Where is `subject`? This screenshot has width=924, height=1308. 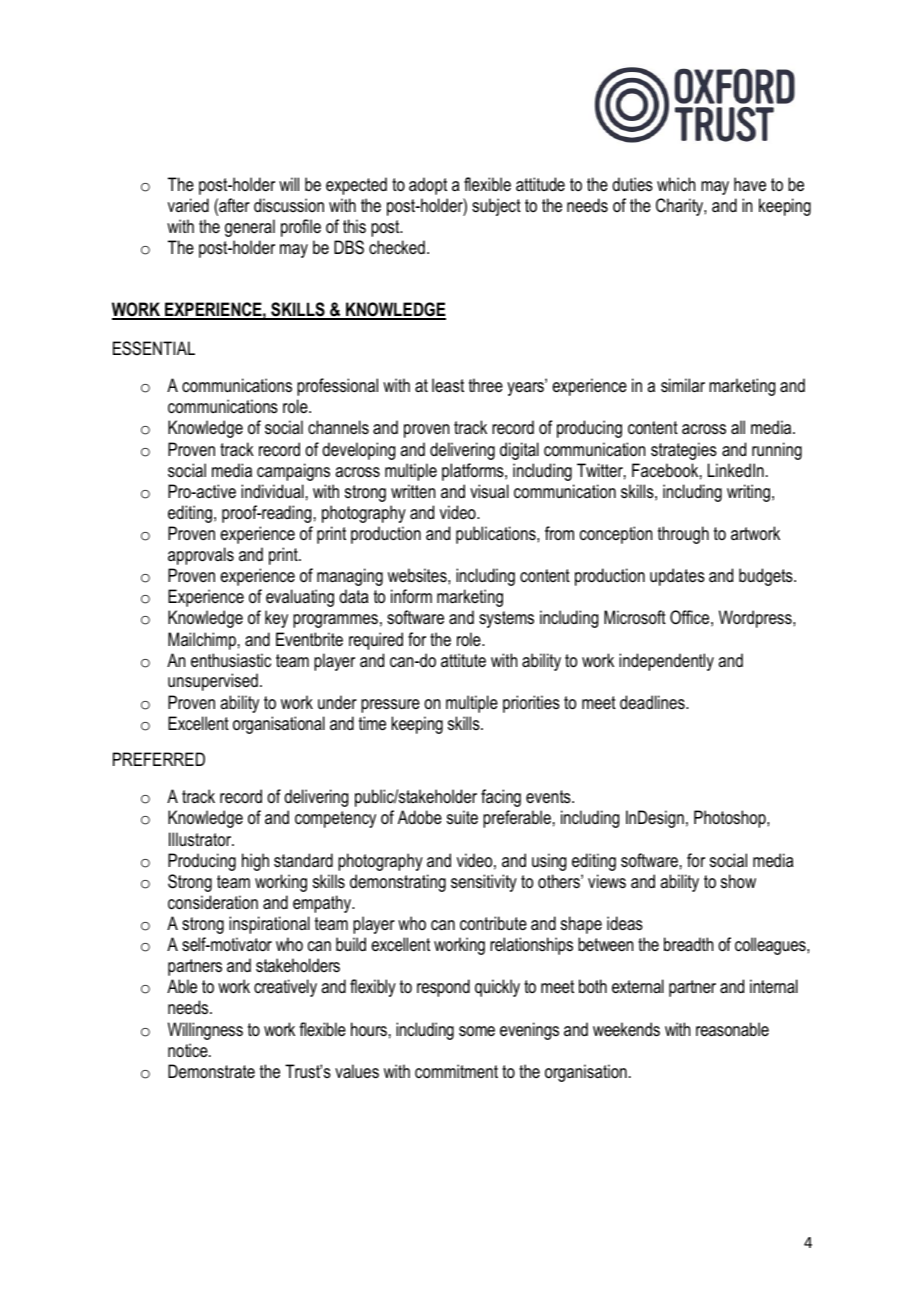 subject is located at coordinates (496, 207).
